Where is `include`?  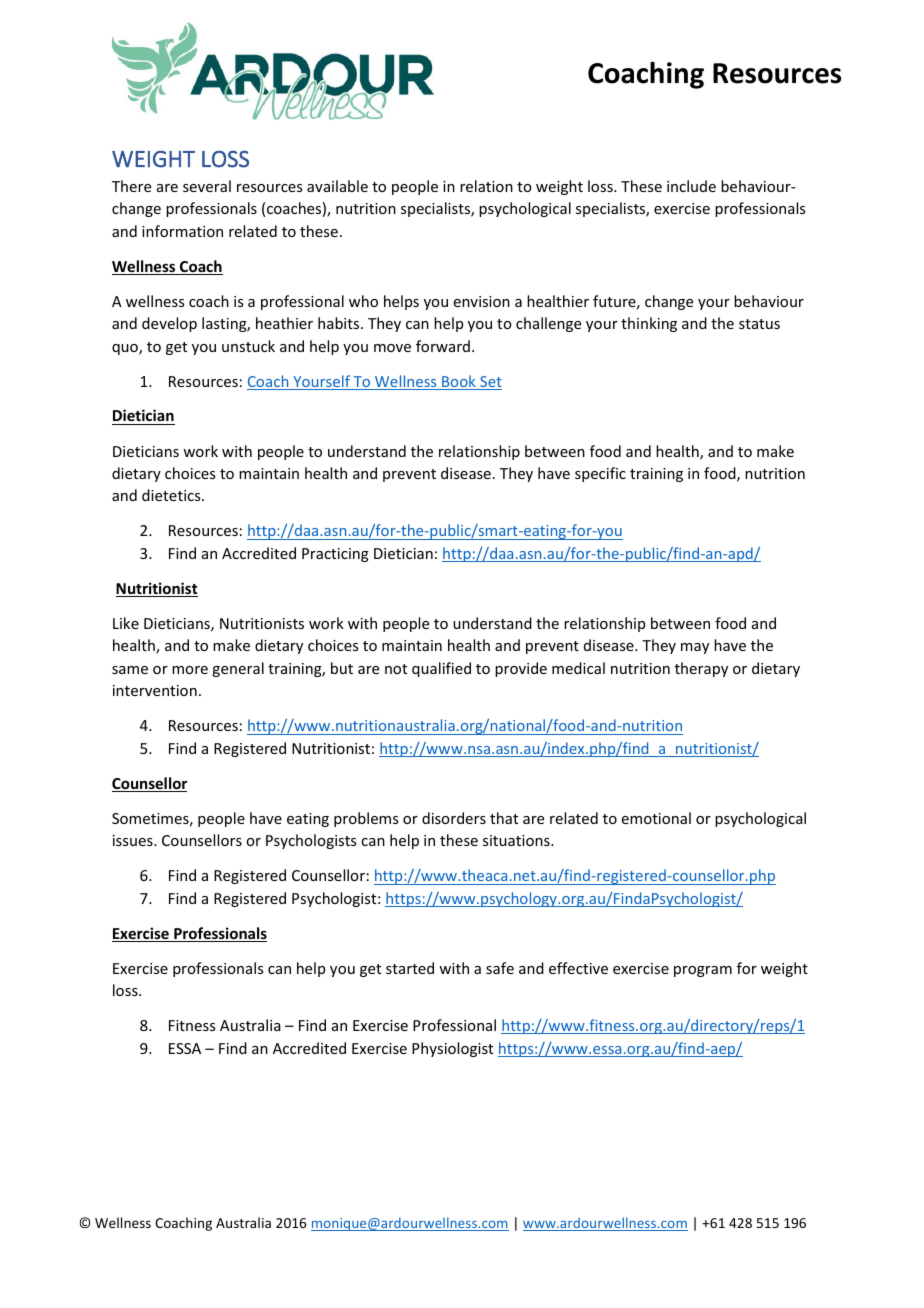
include is located at coordinates (691, 186).
